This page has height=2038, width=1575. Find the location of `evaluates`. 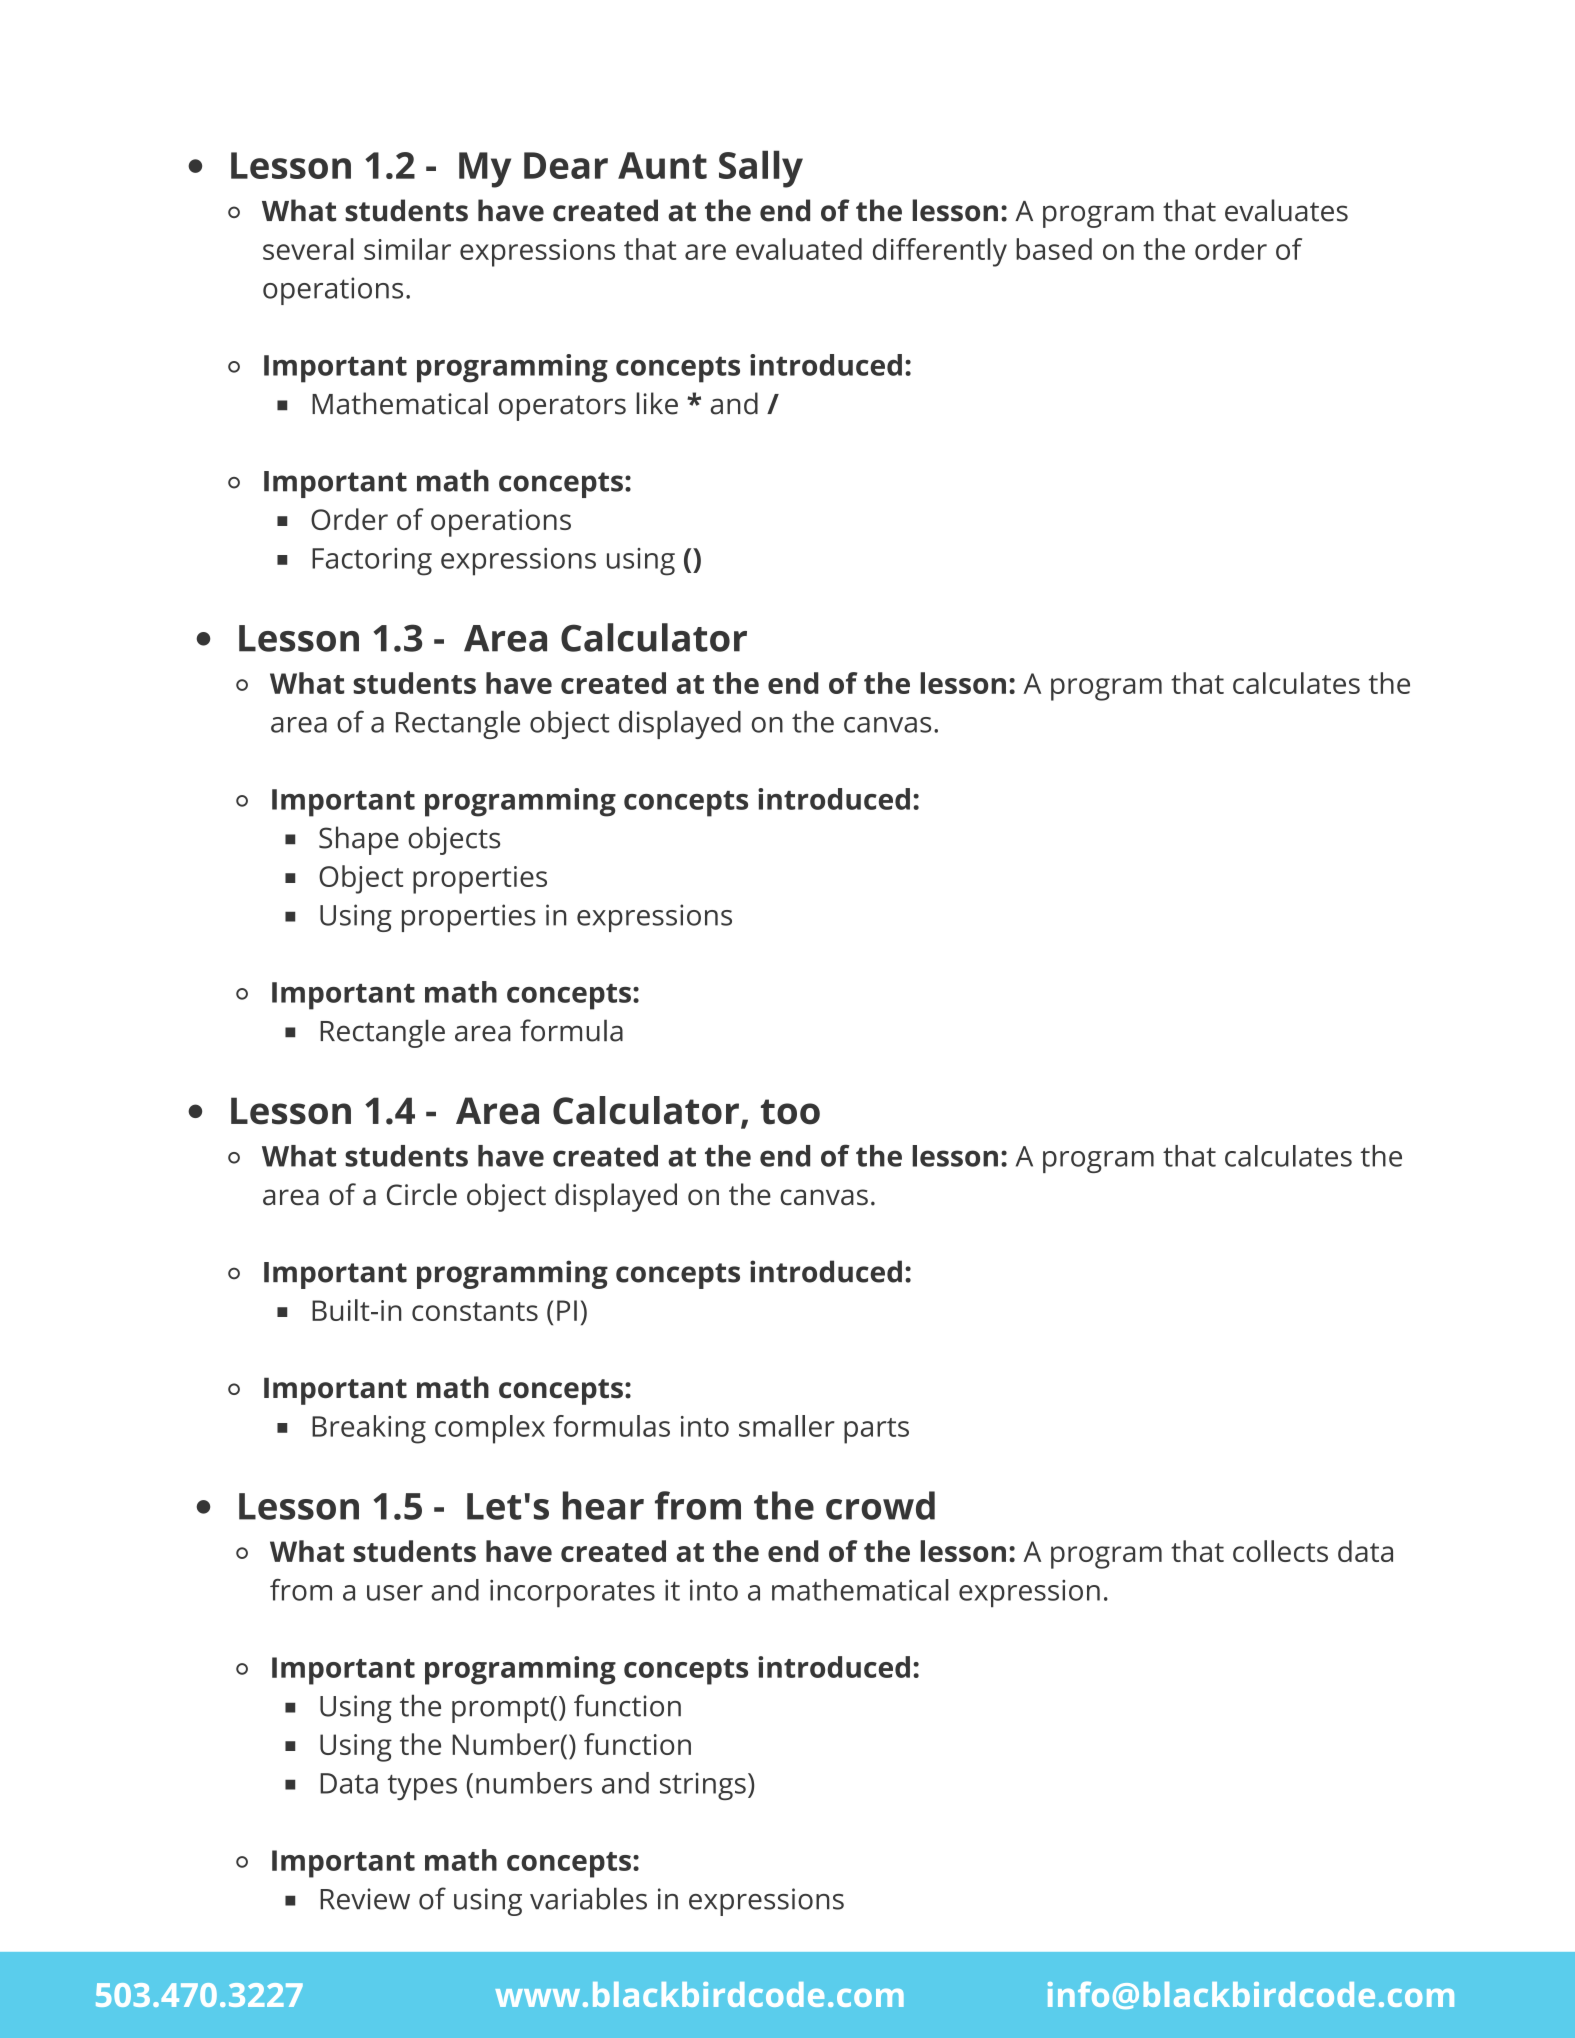

evaluates is located at coordinates (1286, 210).
